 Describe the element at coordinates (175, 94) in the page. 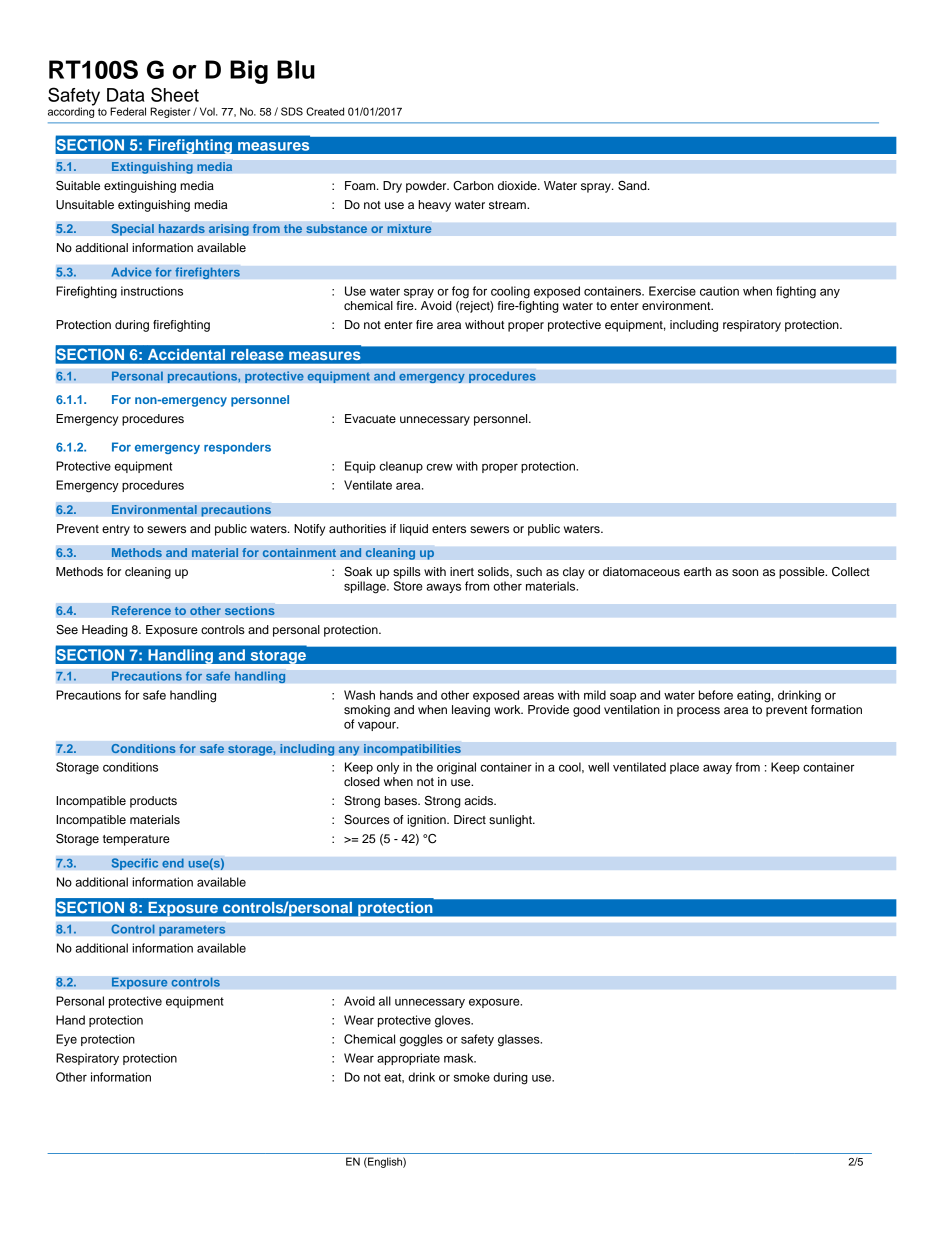

I see `Sheet` at that location.
